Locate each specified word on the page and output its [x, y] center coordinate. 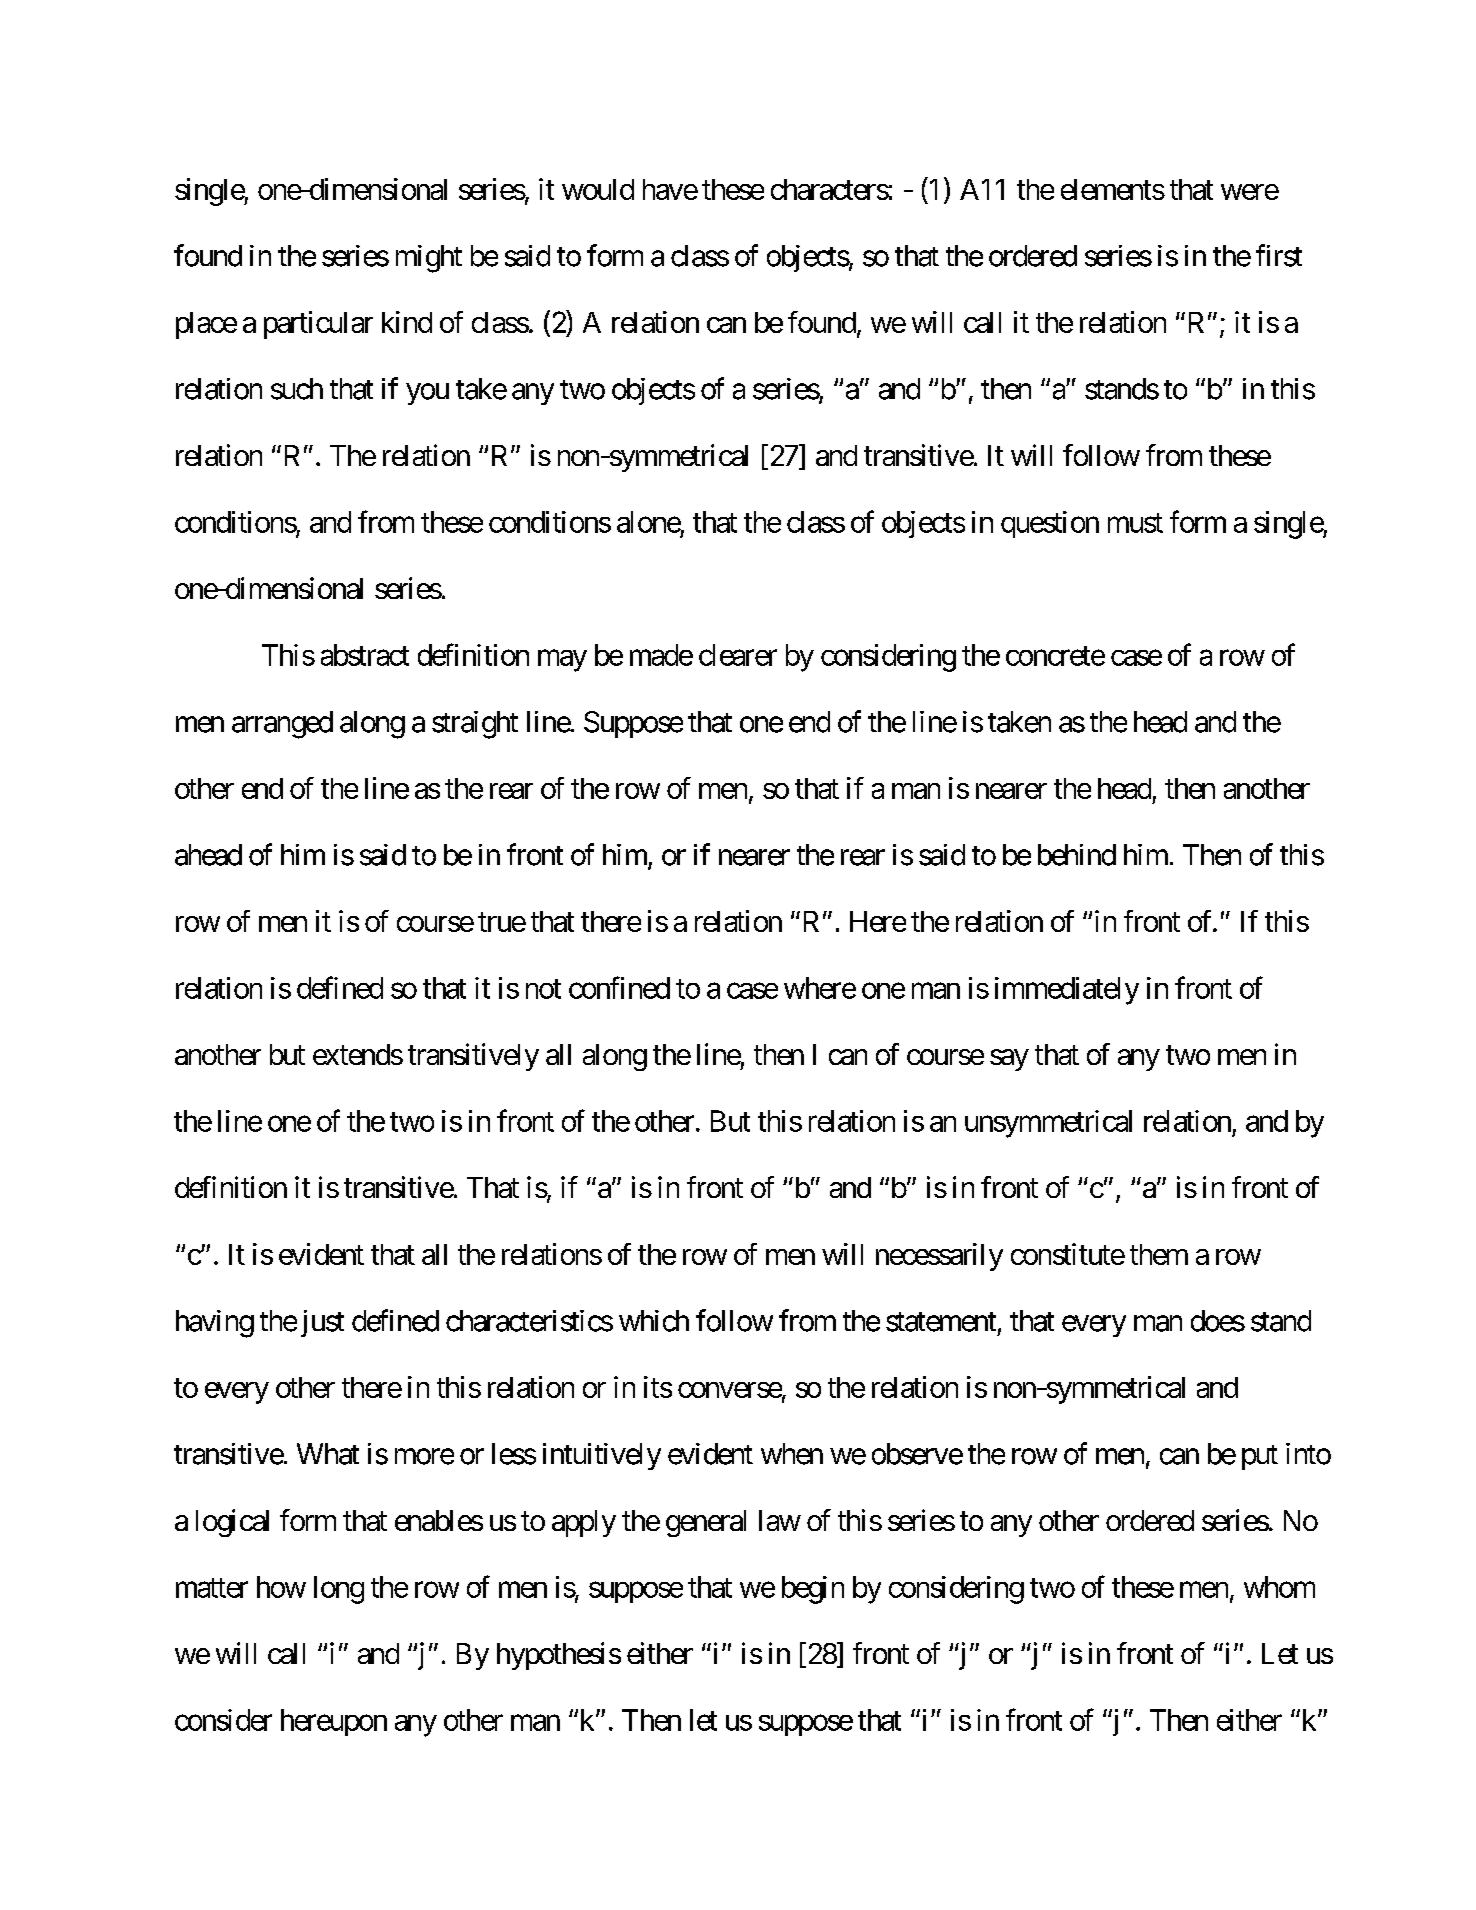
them [1159, 1254]
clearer [738, 655]
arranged [282, 725]
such [297, 389]
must [1135, 523]
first [1279, 255]
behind [1077, 855]
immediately [1067, 991]
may [562, 661]
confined [619, 987]
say [1009, 1060]
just [322, 1323]
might [429, 259]
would [598, 189]
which [654, 1321]
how [281, 1587]
